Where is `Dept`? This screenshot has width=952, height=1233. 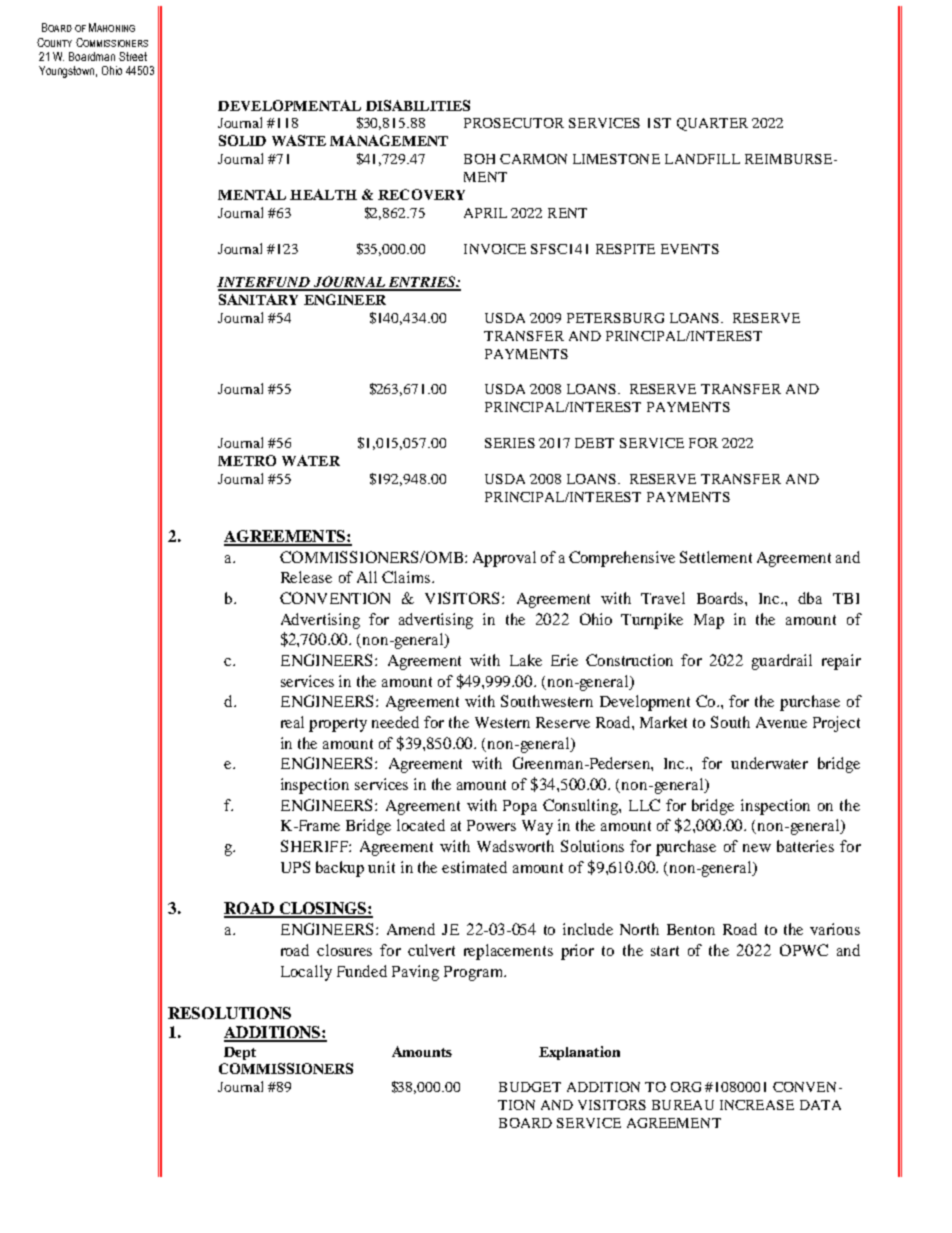 Dept is located at coordinates (240, 1053).
